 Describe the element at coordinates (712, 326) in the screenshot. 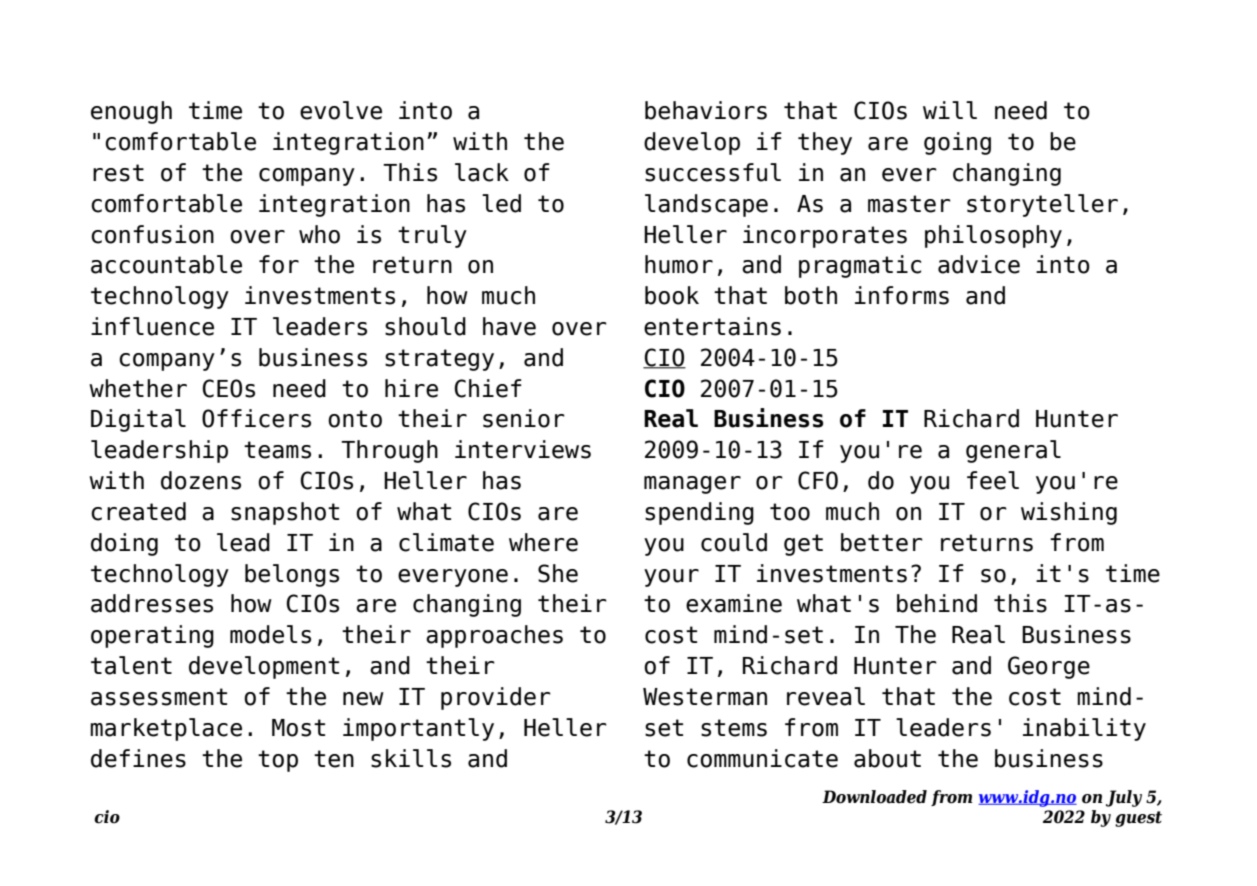

I see `entertains` at that location.
